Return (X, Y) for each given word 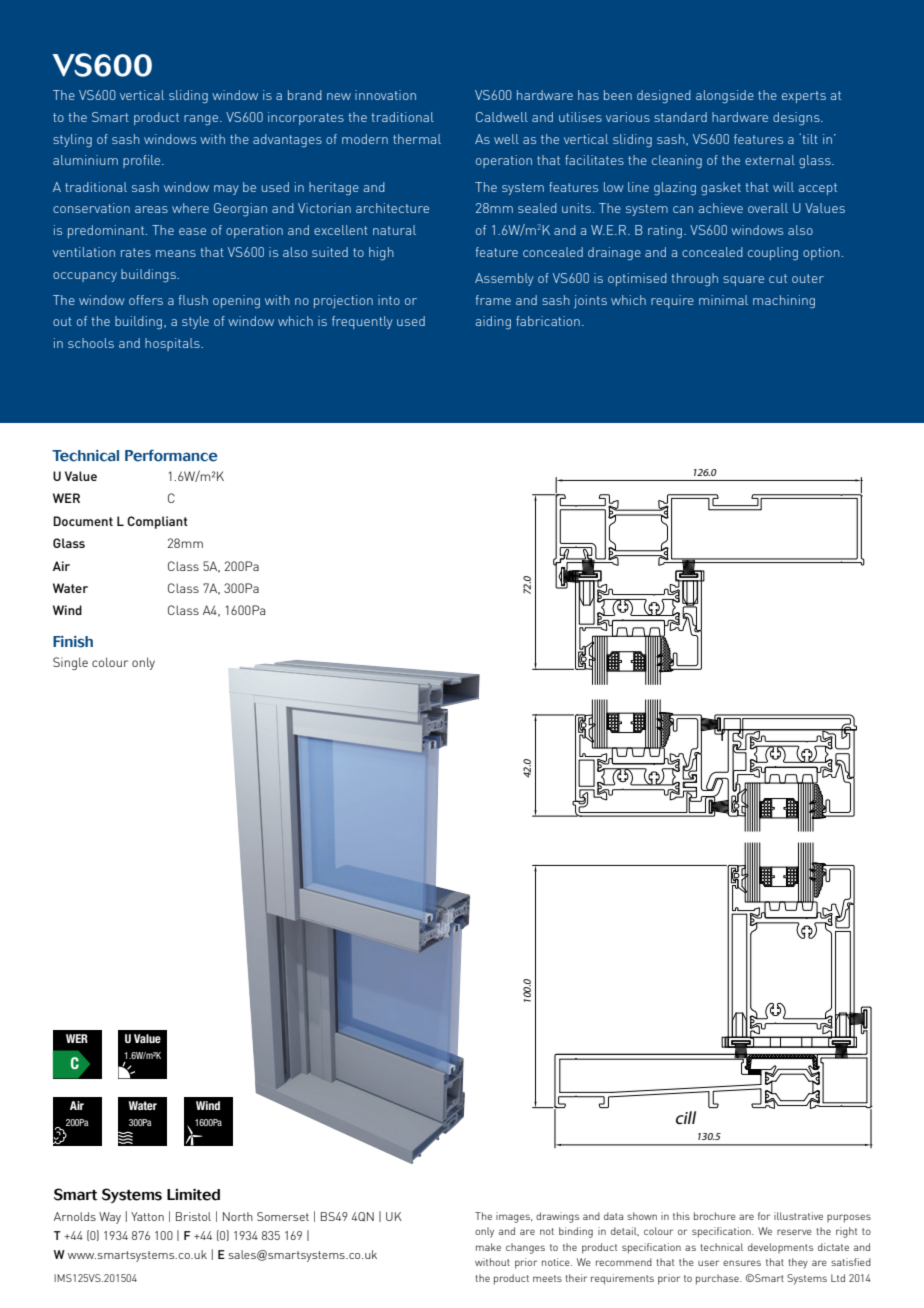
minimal (723, 300)
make (488, 1247)
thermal (417, 139)
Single (70, 663)
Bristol (193, 1216)
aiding (493, 322)
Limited (193, 1194)
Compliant (157, 522)
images (514, 1217)
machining (784, 301)
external (770, 160)
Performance (171, 455)
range (202, 120)
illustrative (798, 1216)
